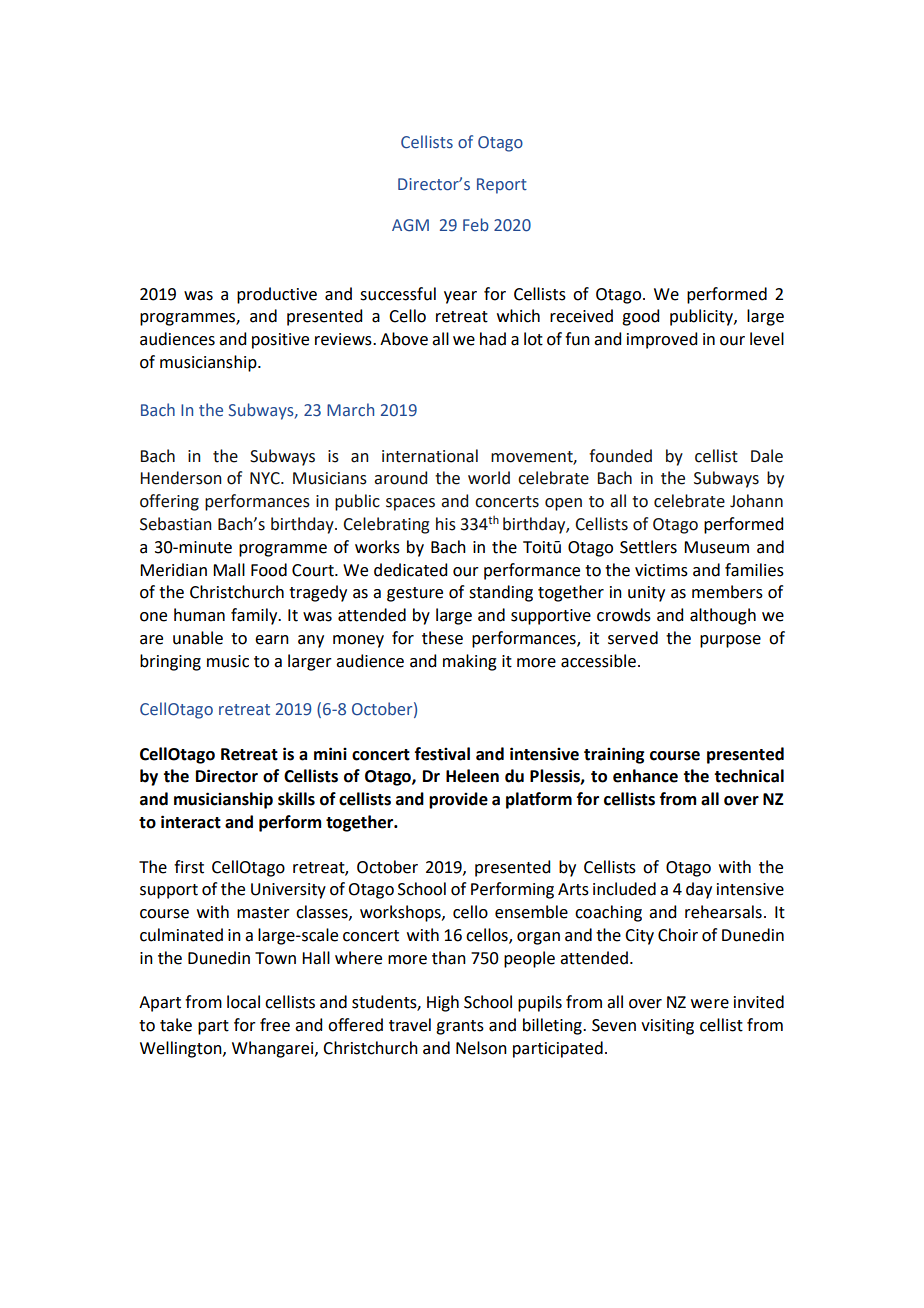 The image size is (924, 1308). I want to click on Feb, so click(476, 224).
